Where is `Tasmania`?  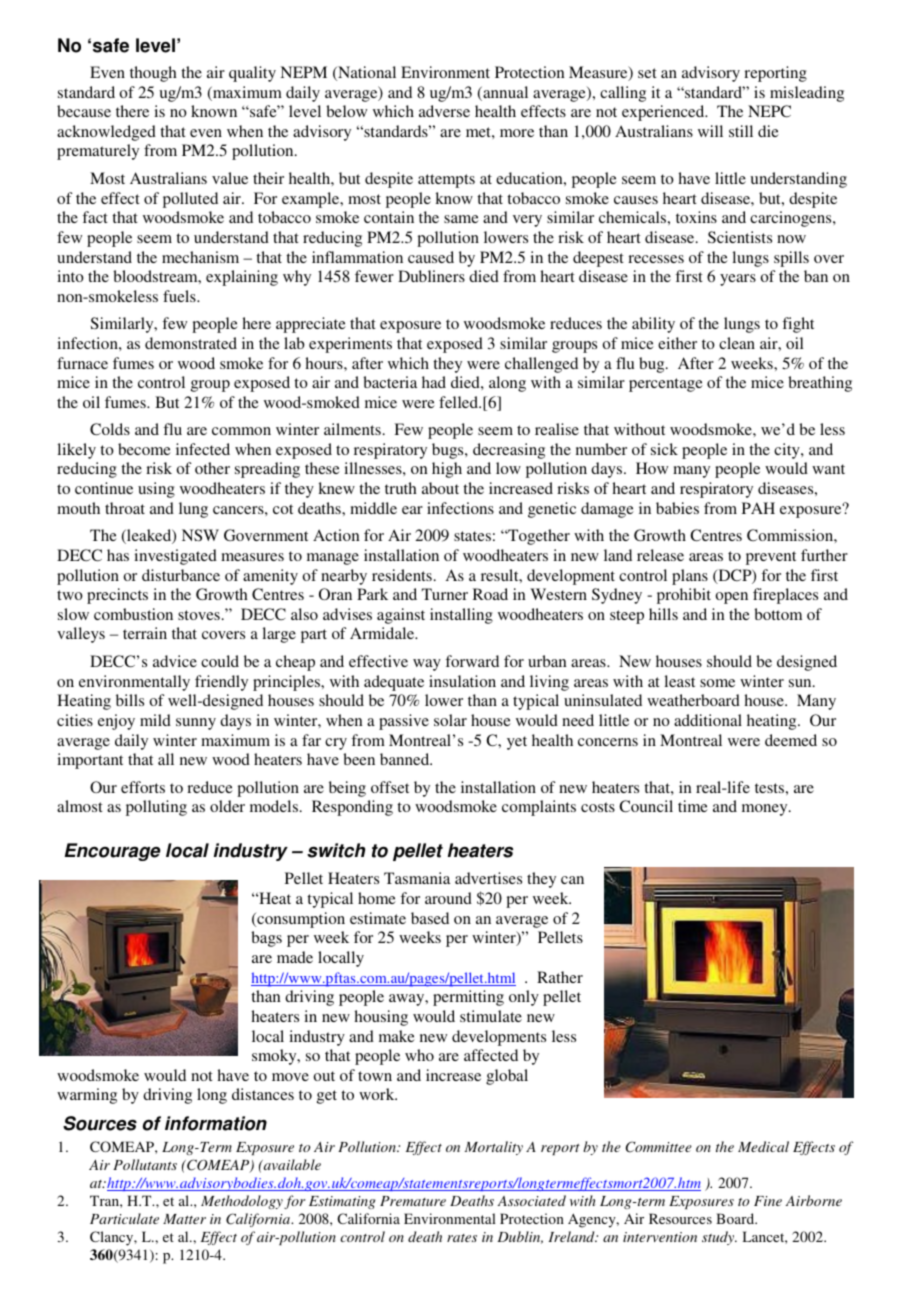
Tasmania is located at coordinates (417, 878).
